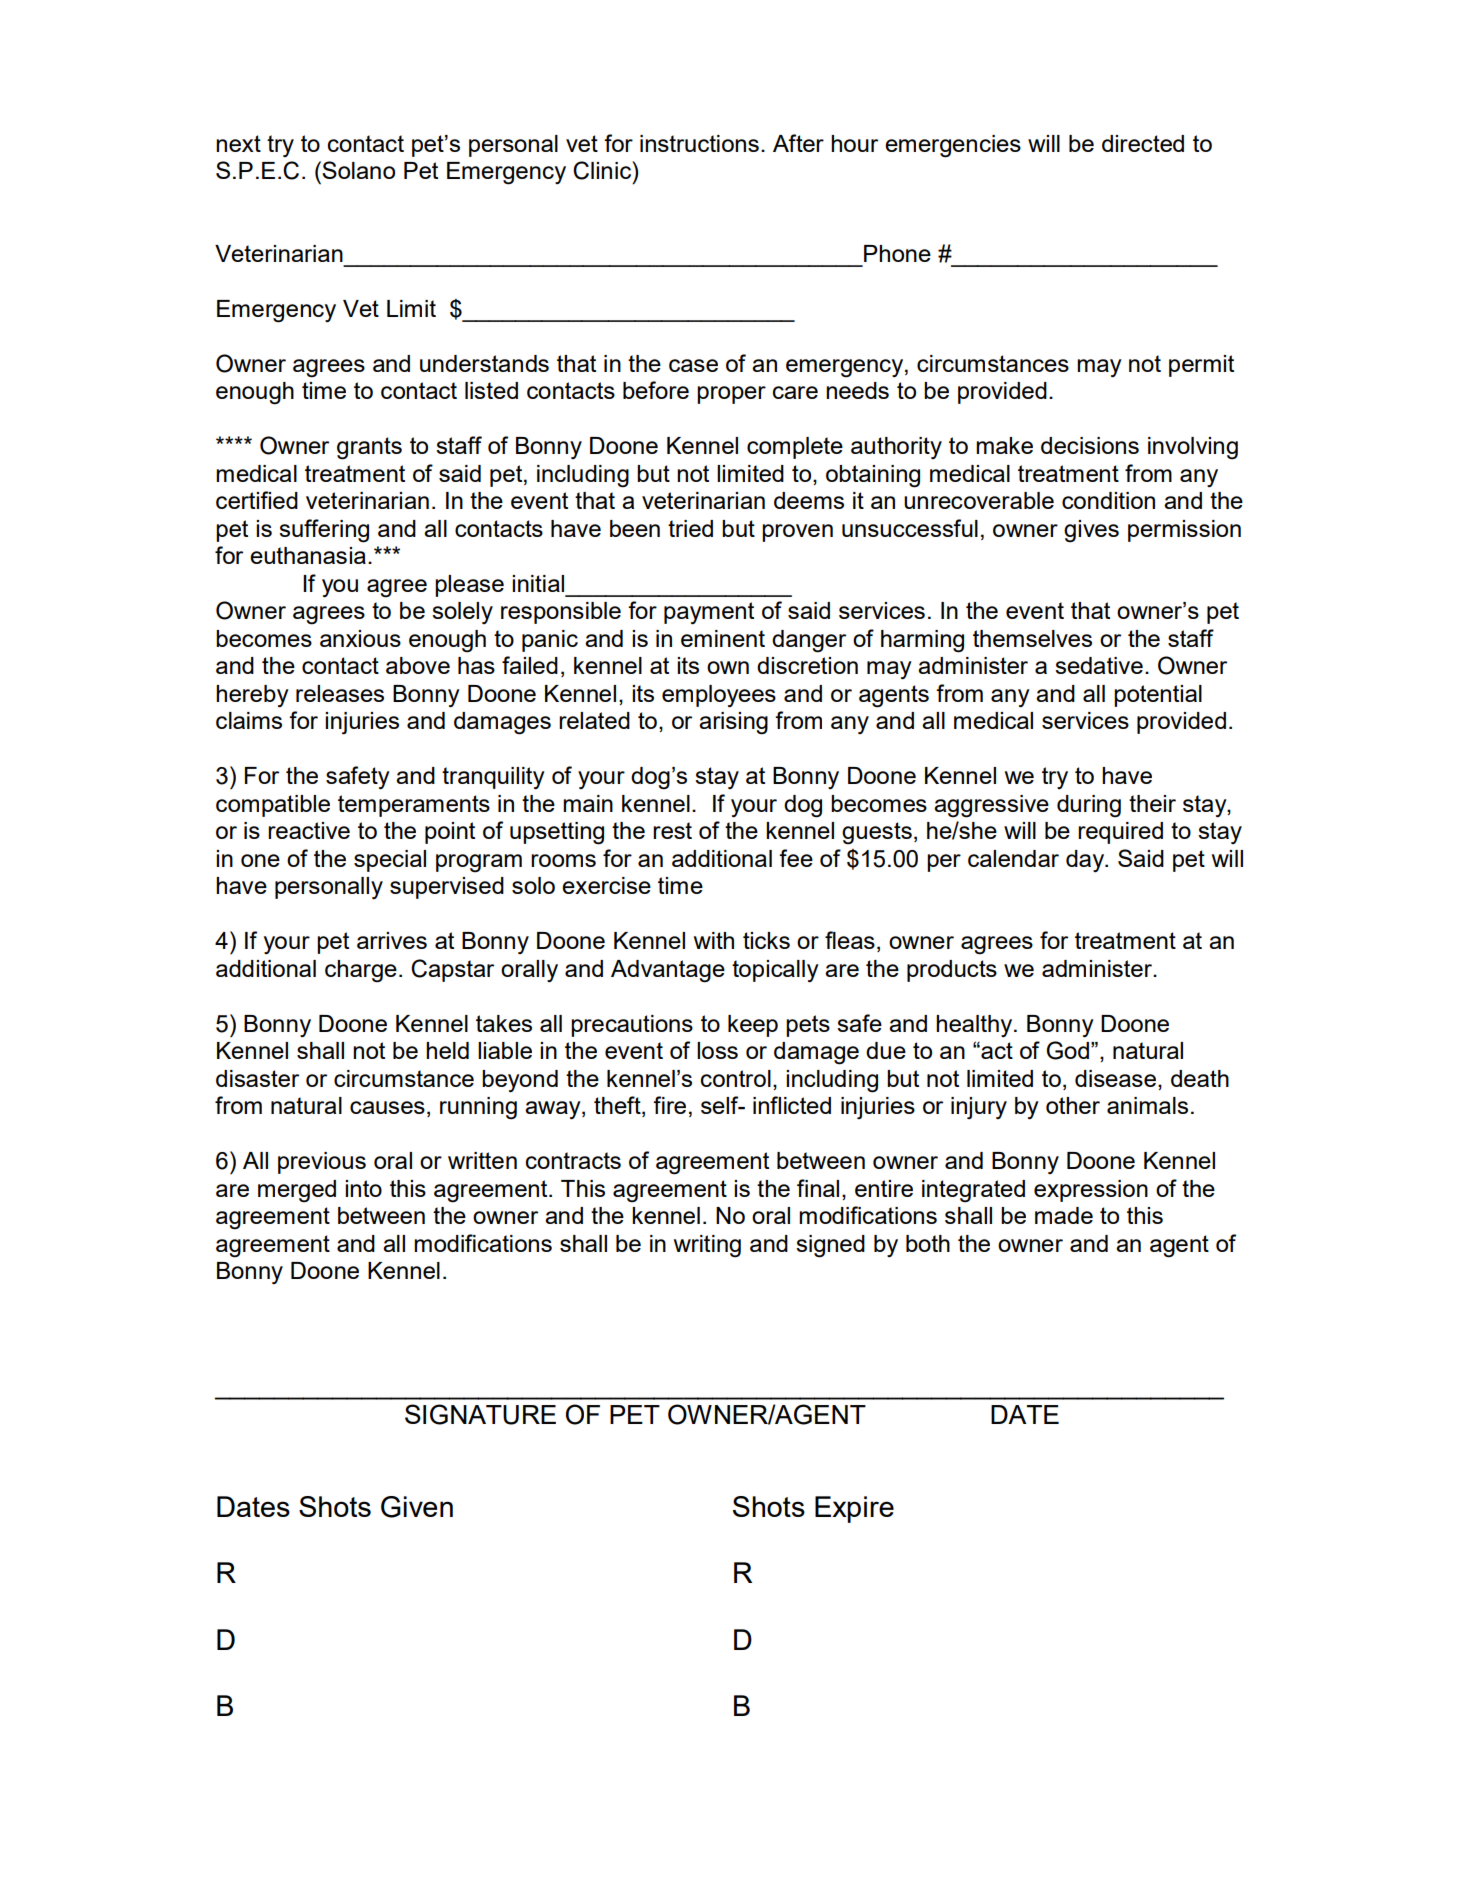  I want to click on instructions, so click(699, 143).
